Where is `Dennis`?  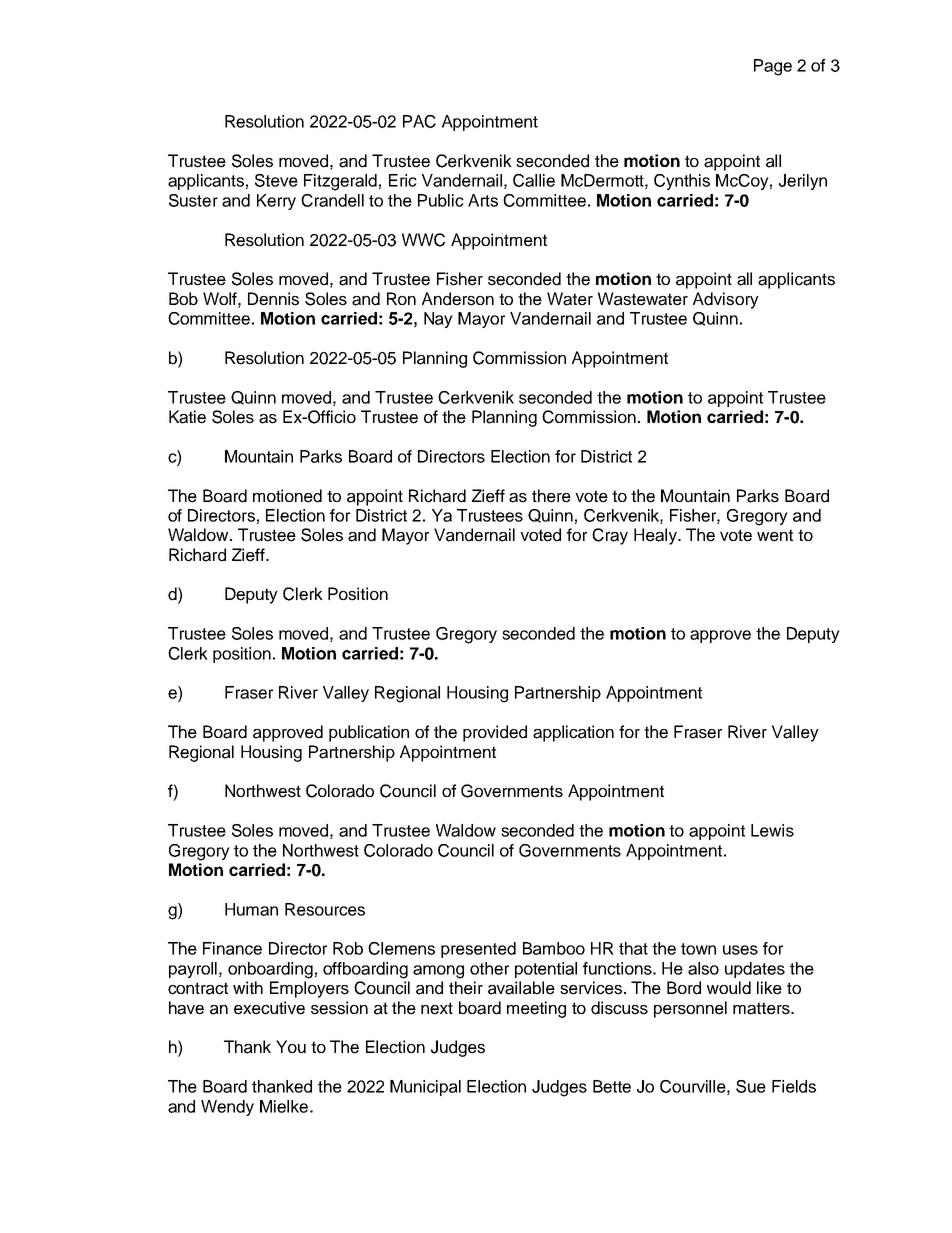
Dennis is located at coordinates (273, 299).
